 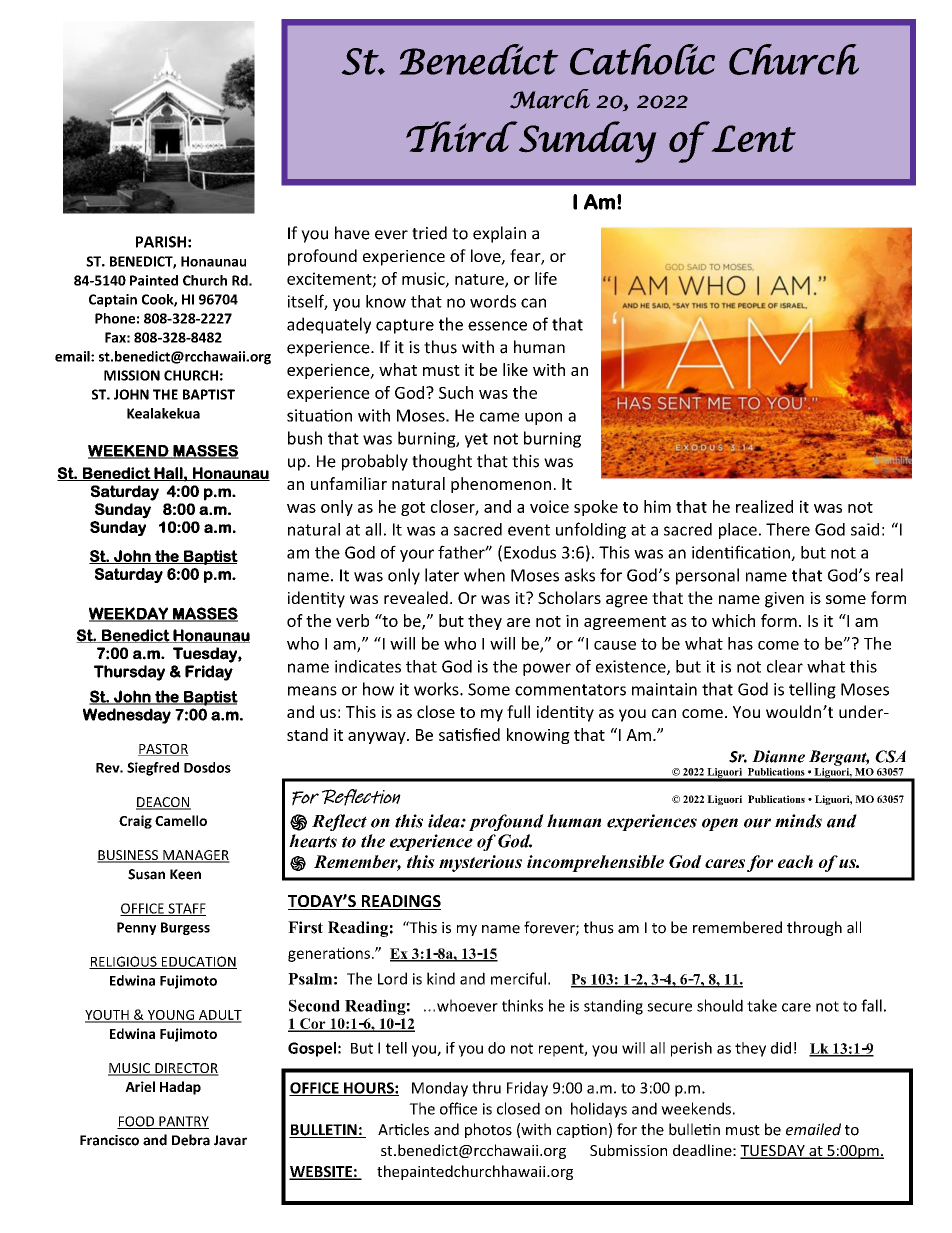 I want to click on PANTRY, so click(x=183, y=1122).
